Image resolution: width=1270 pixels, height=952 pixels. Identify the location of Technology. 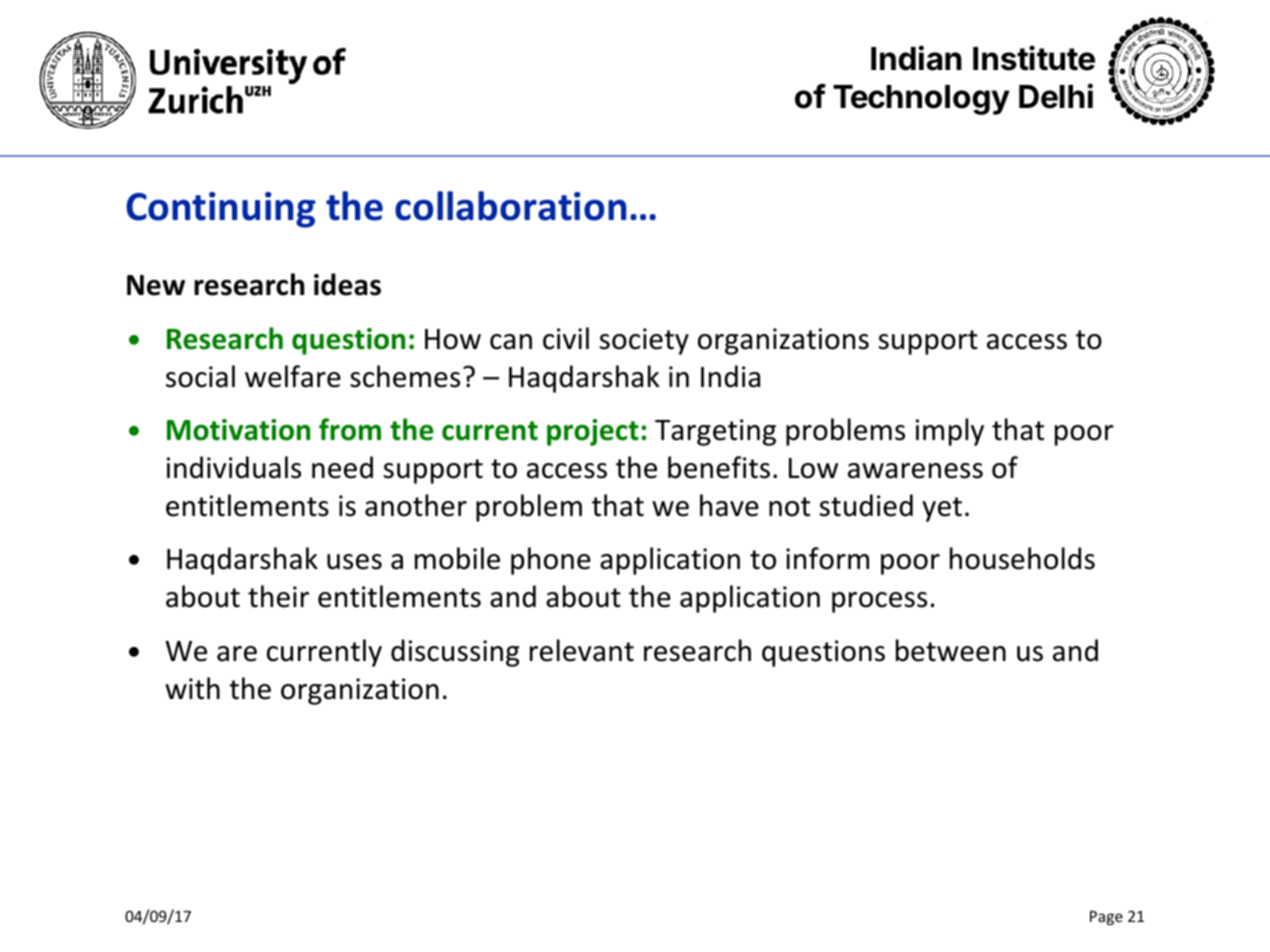
(921, 100).
